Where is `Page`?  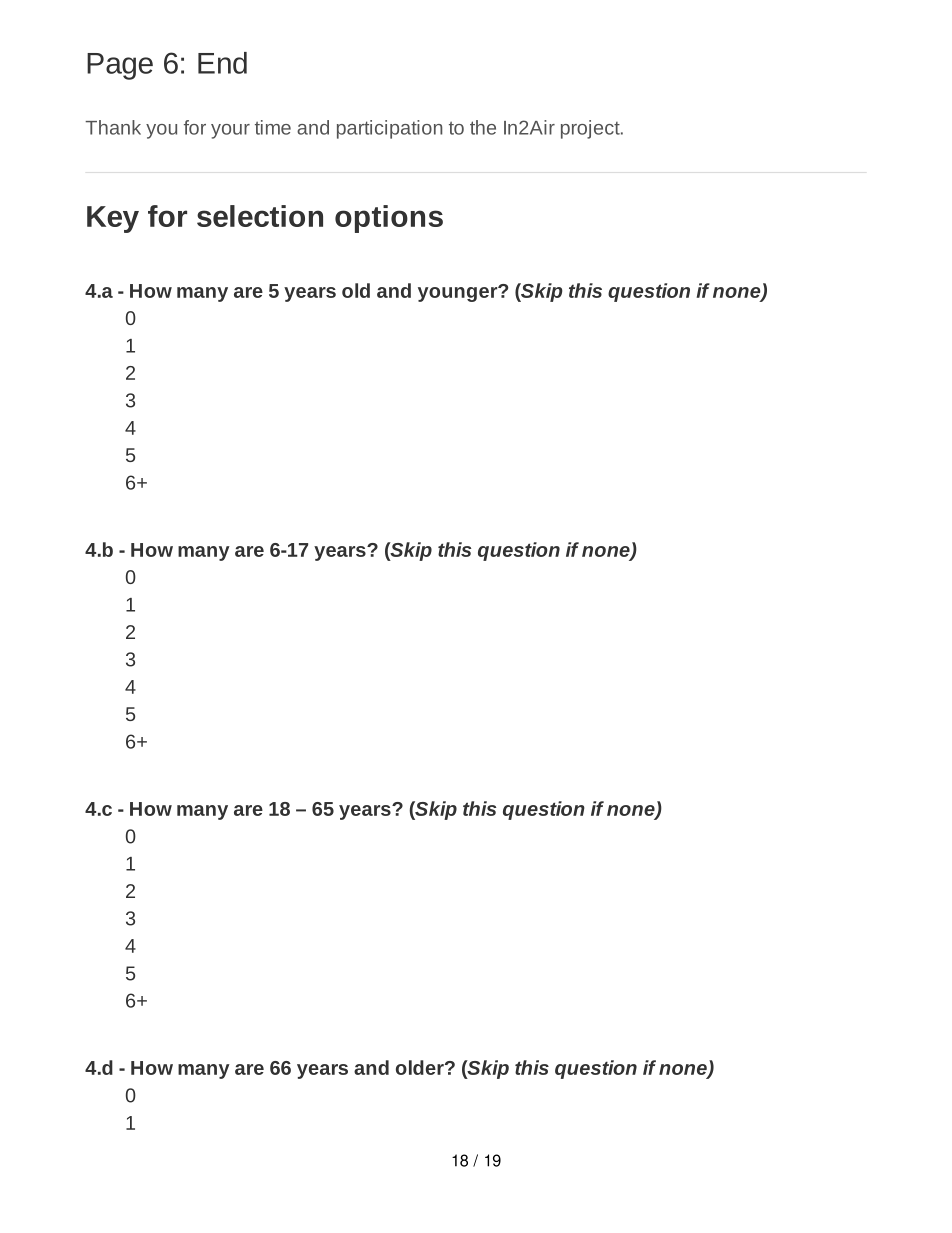
Page is located at coordinates (120, 66).
